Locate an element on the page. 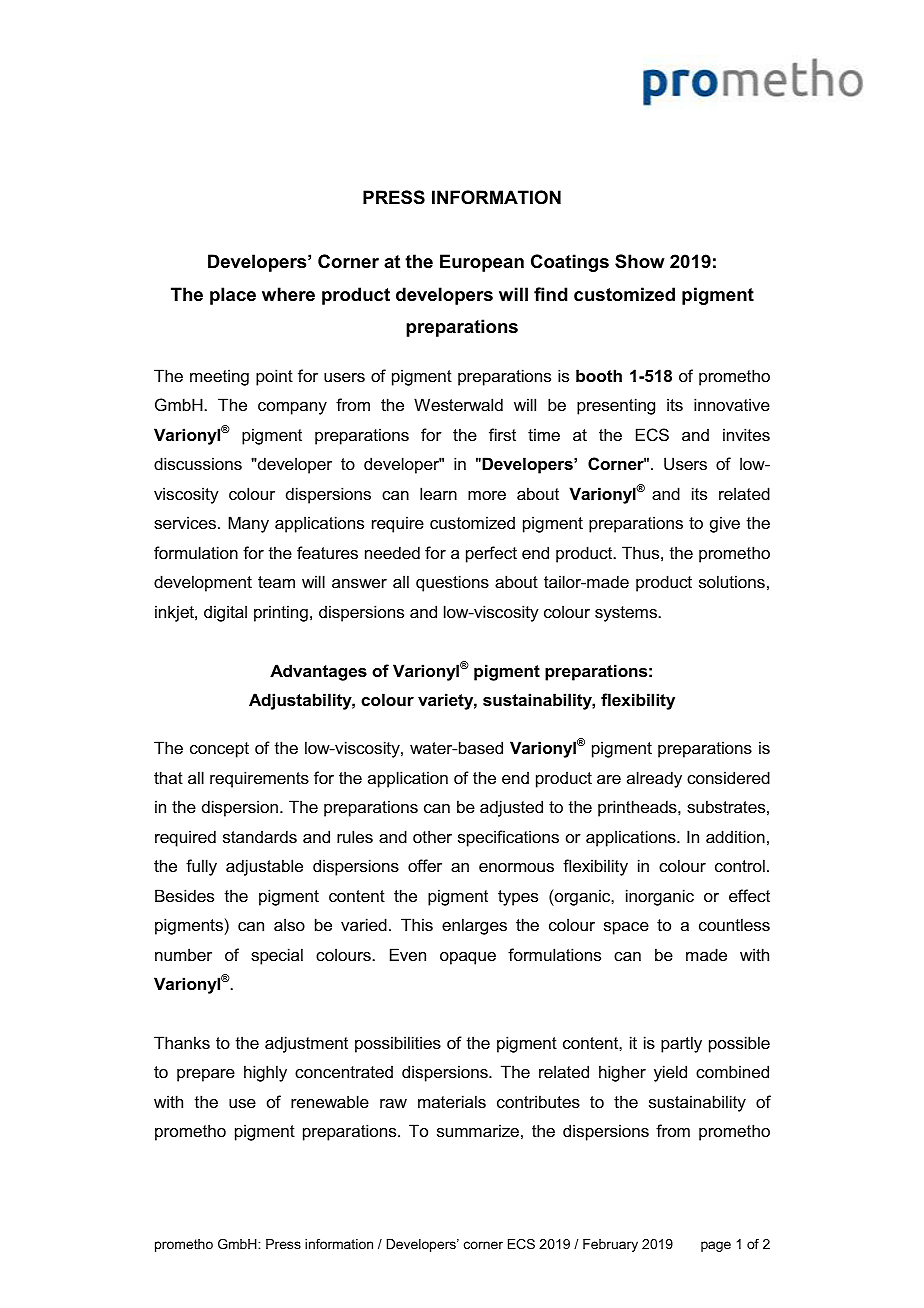 The image size is (924, 1308). renewable is located at coordinates (330, 1101).
